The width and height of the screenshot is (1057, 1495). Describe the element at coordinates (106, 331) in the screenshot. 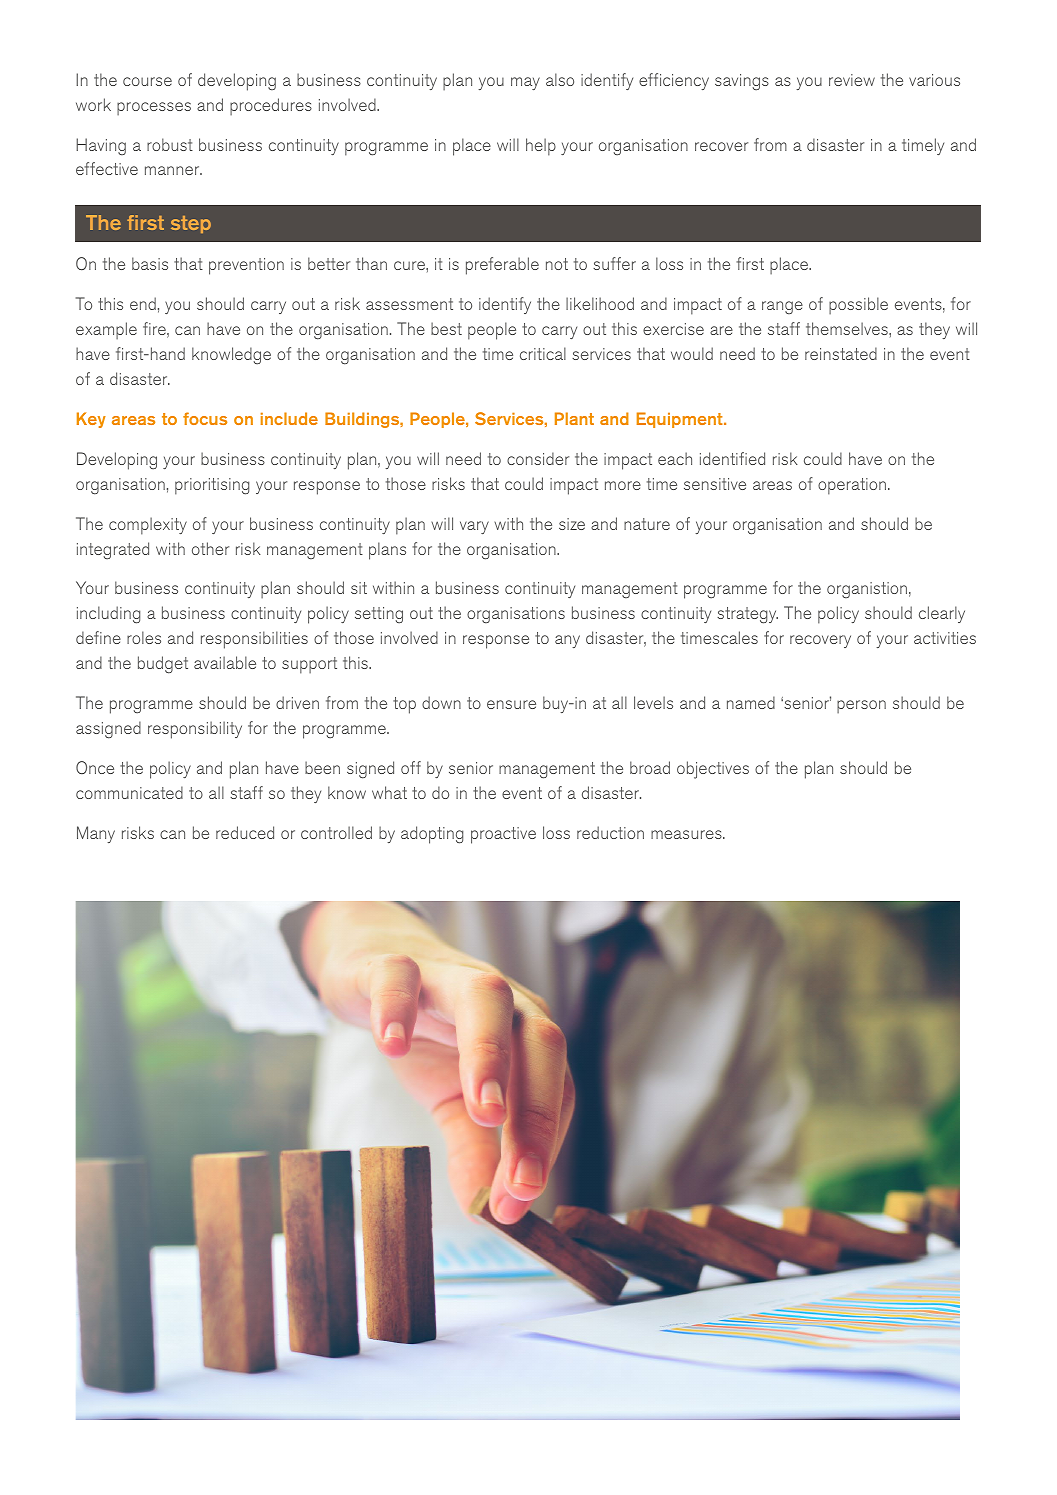

I see `example` at that location.
